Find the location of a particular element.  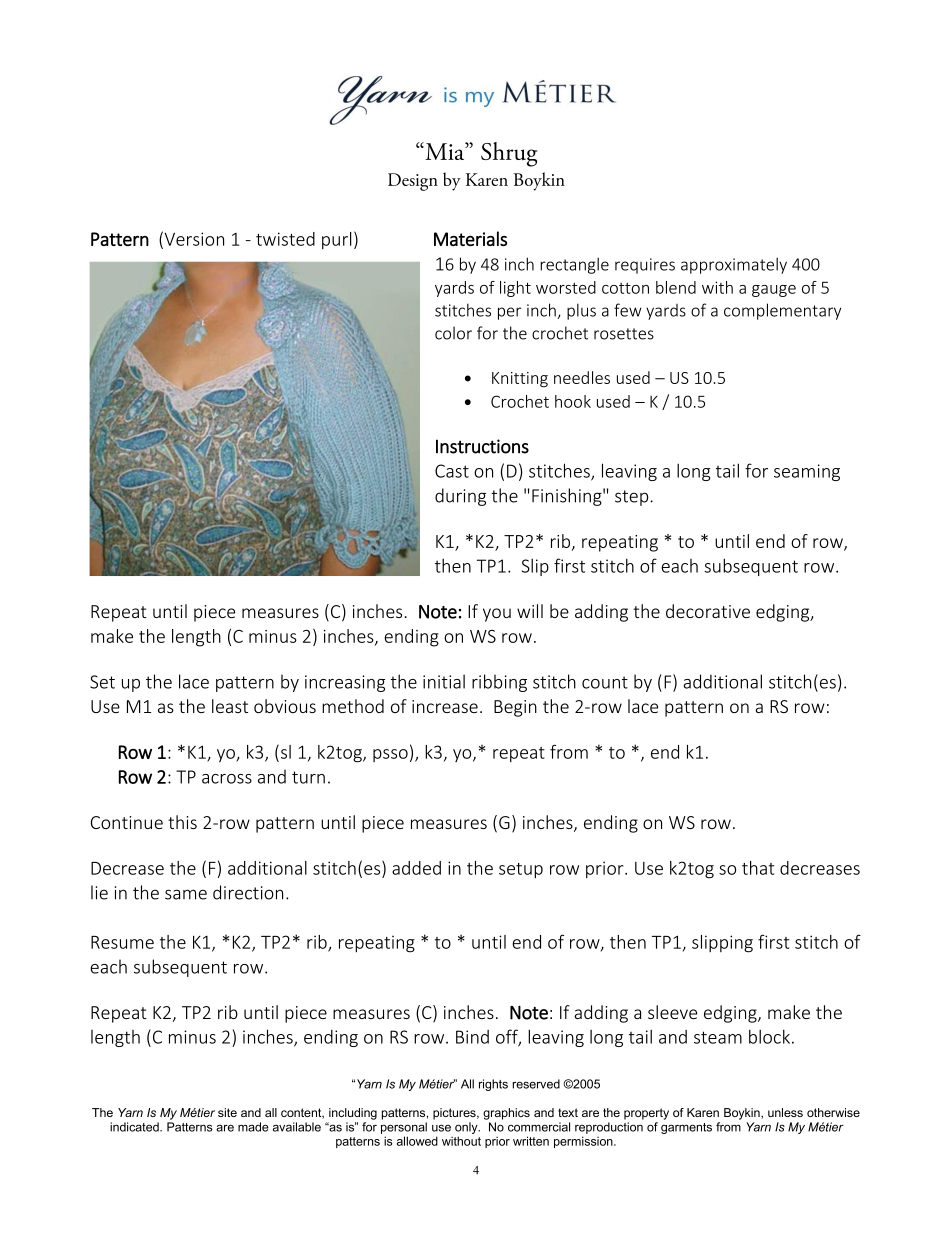

that is located at coordinates (758, 868).
